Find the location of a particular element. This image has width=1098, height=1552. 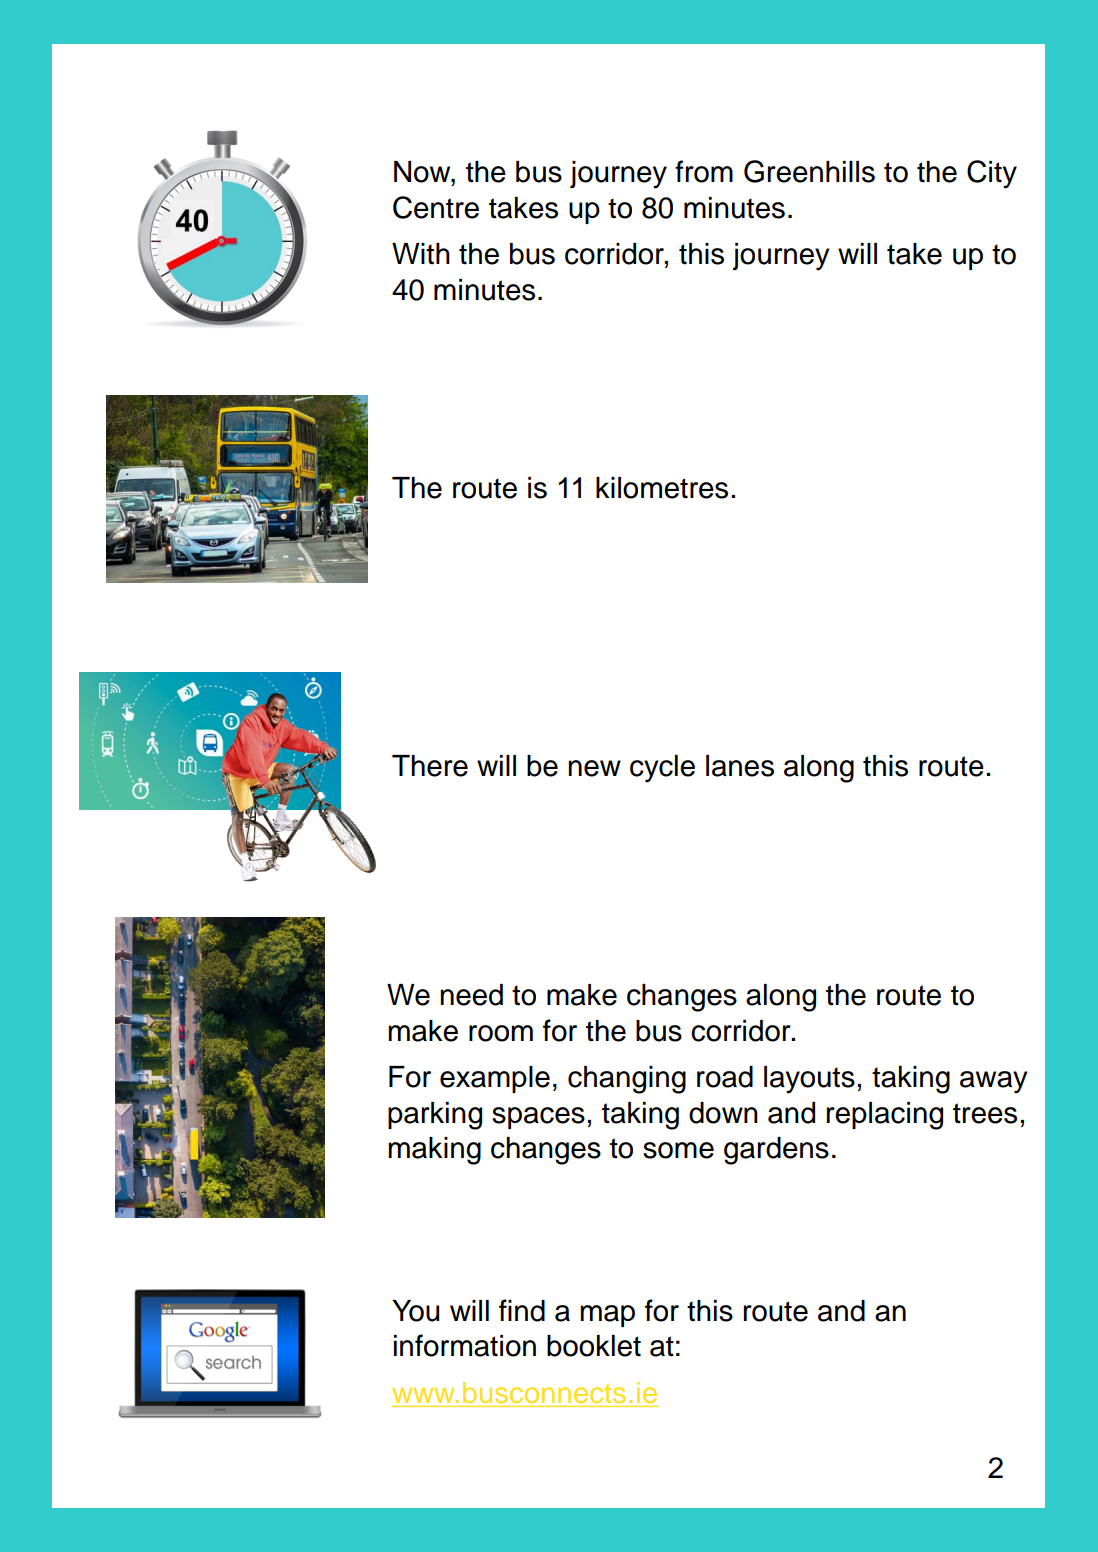

Centre is located at coordinates (436, 207).
